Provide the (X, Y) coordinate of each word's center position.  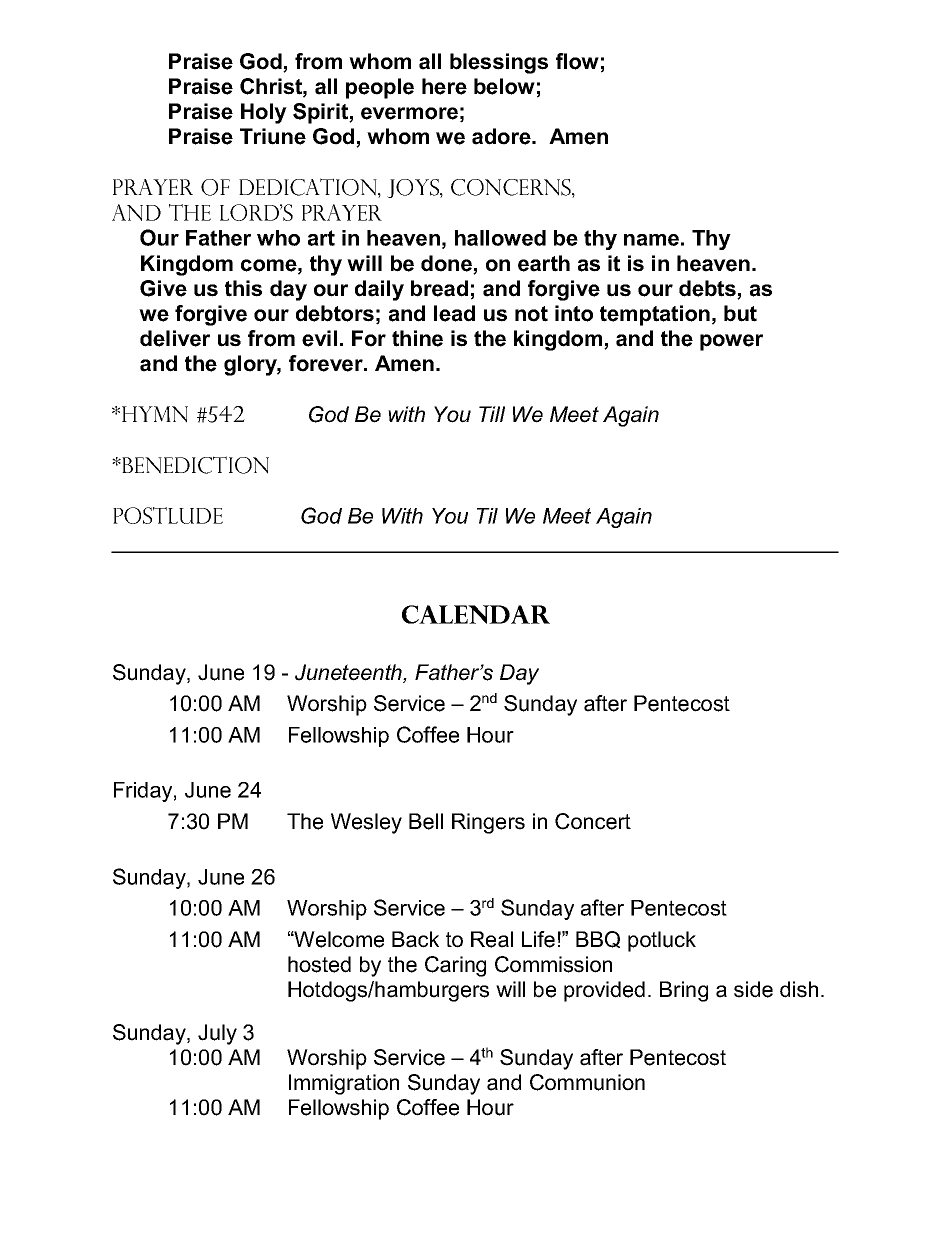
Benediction (194, 465)
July (217, 1034)
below (504, 86)
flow (577, 61)
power (731, 342)
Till (492, 414)
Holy (264, 113)
